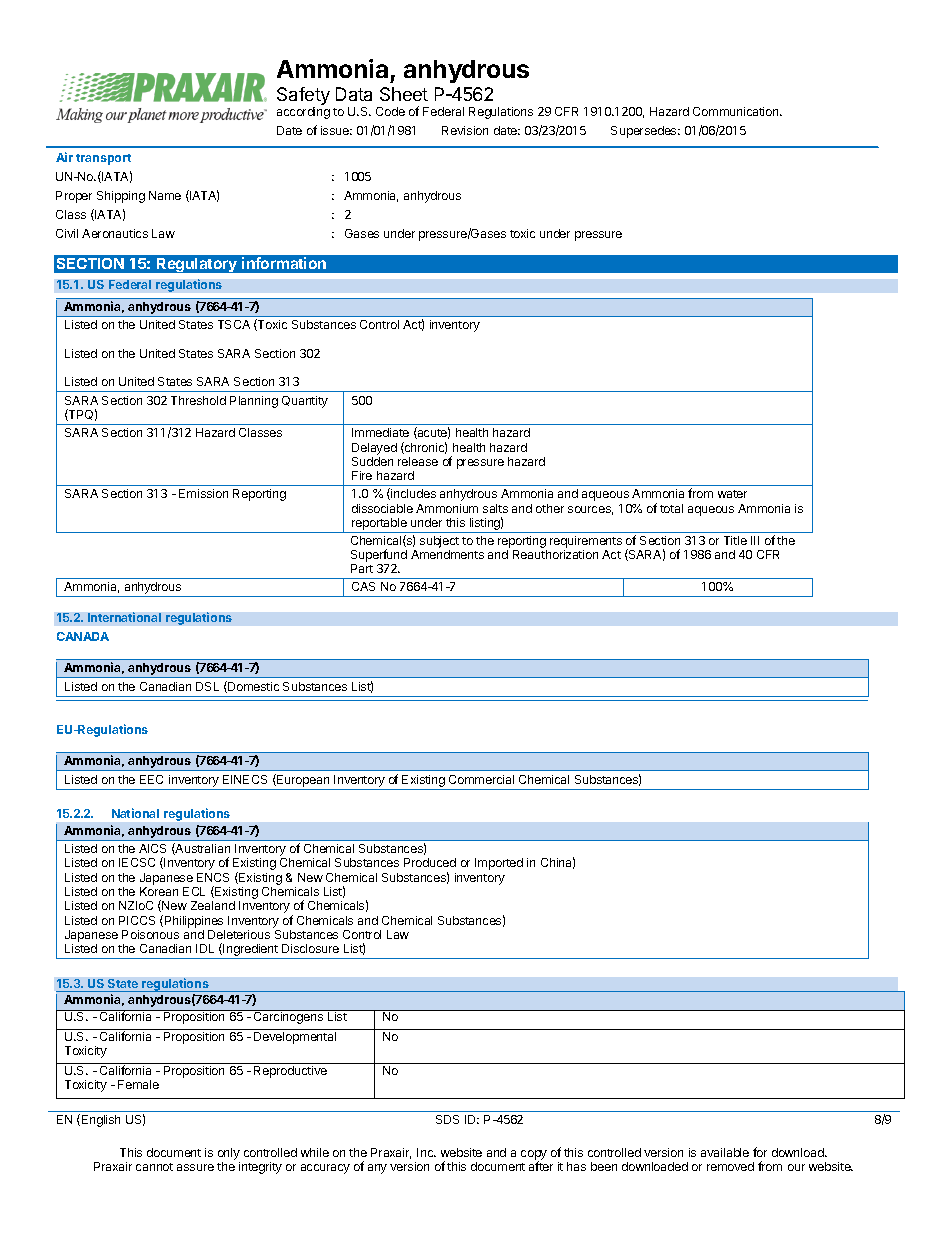 The height and width of the screenshot is (1233, 952). I want to click on Immediate, so click(380, 432).
